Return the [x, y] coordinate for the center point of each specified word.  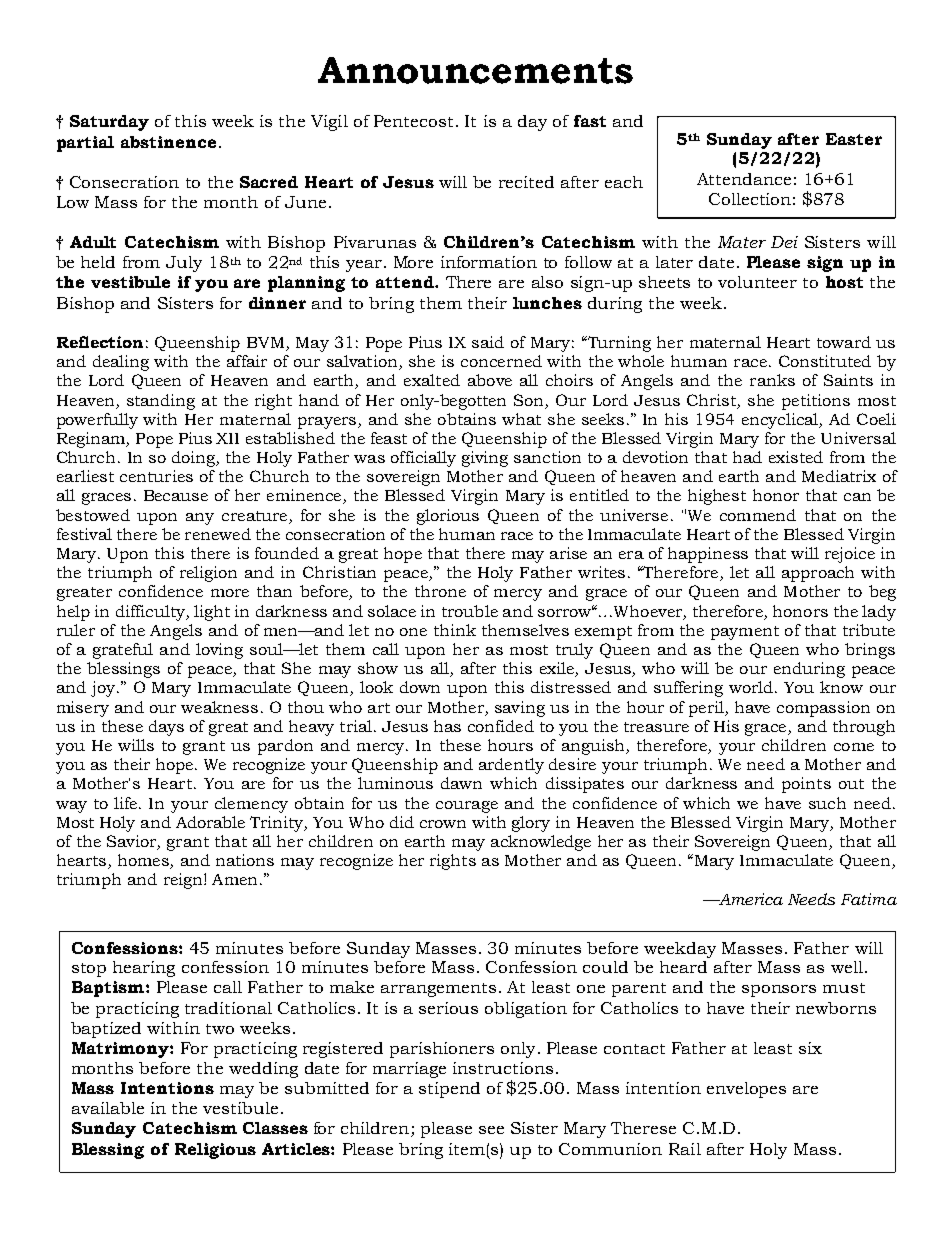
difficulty [151, 613]
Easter [854, 139]
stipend [449, 1090]
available [108, 1108]
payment [745, 633]
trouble [470, 611]
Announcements [475, 70]
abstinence [168, 142]
